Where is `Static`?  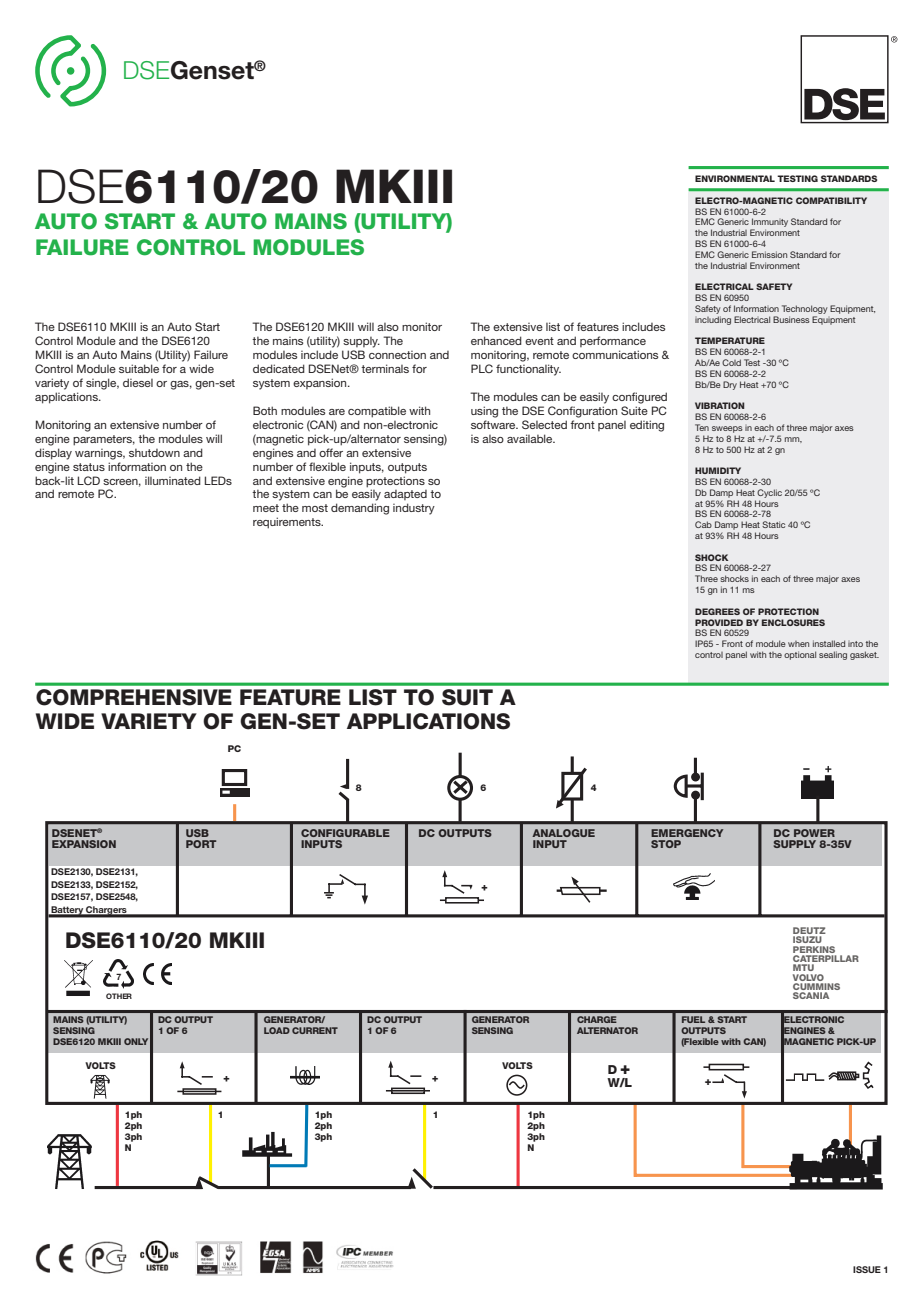
Static is located at coordinates (773, 524).
